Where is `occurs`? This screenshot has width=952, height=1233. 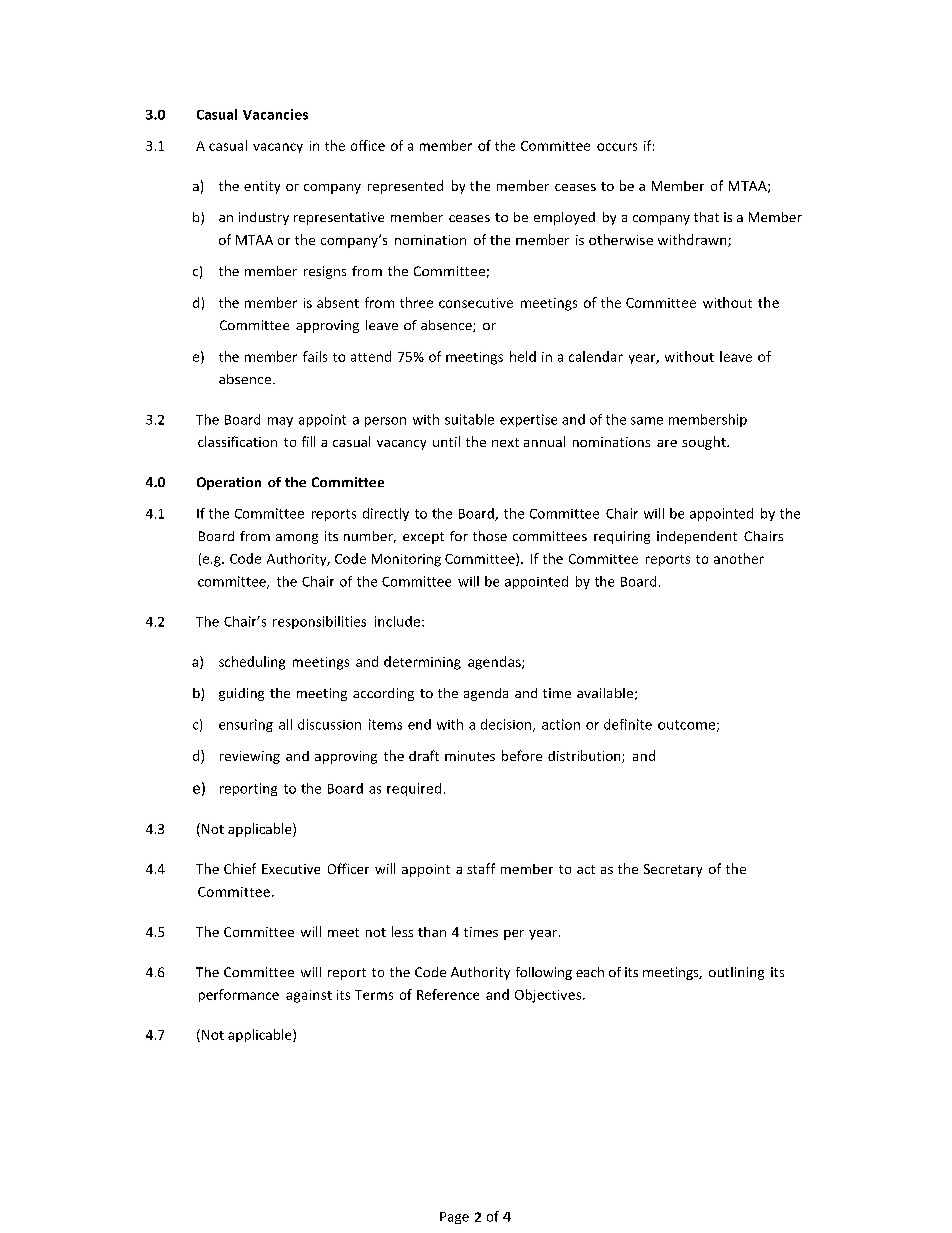 occurs is located at coordinates (617, 147).
